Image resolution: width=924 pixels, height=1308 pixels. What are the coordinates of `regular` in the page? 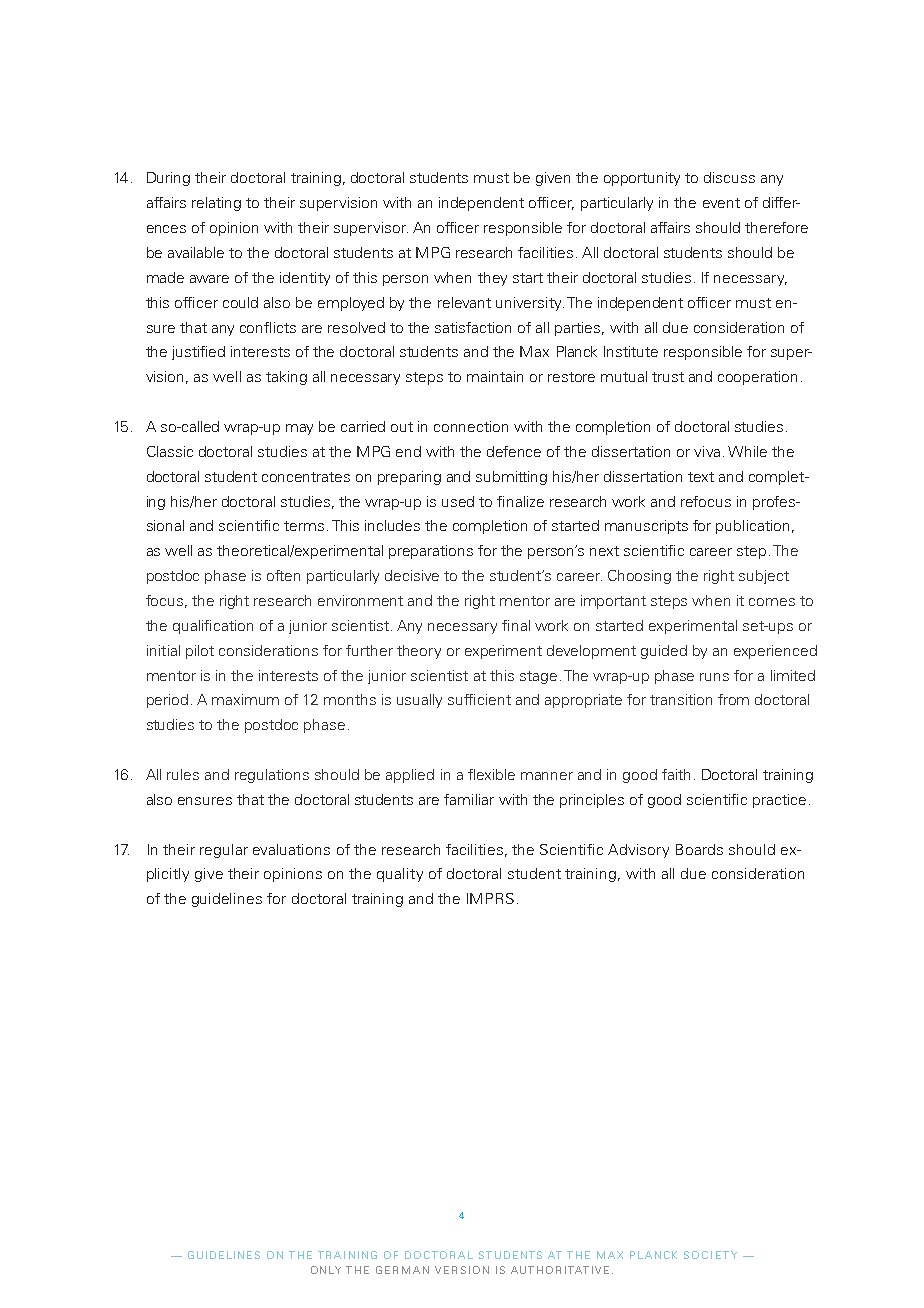 It's located at (224, 851).
